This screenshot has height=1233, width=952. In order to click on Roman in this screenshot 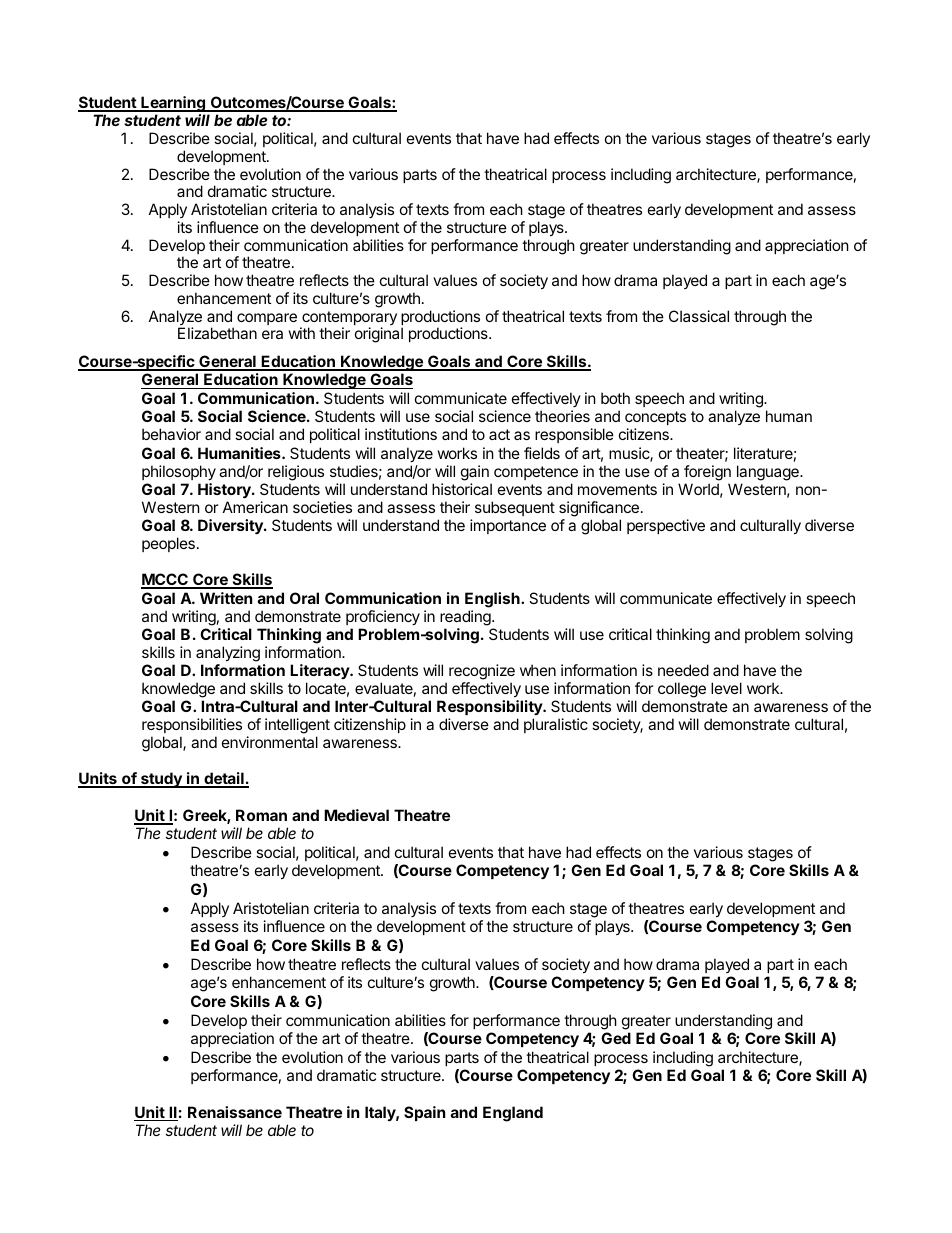, I will do `click(261, 815)`.
